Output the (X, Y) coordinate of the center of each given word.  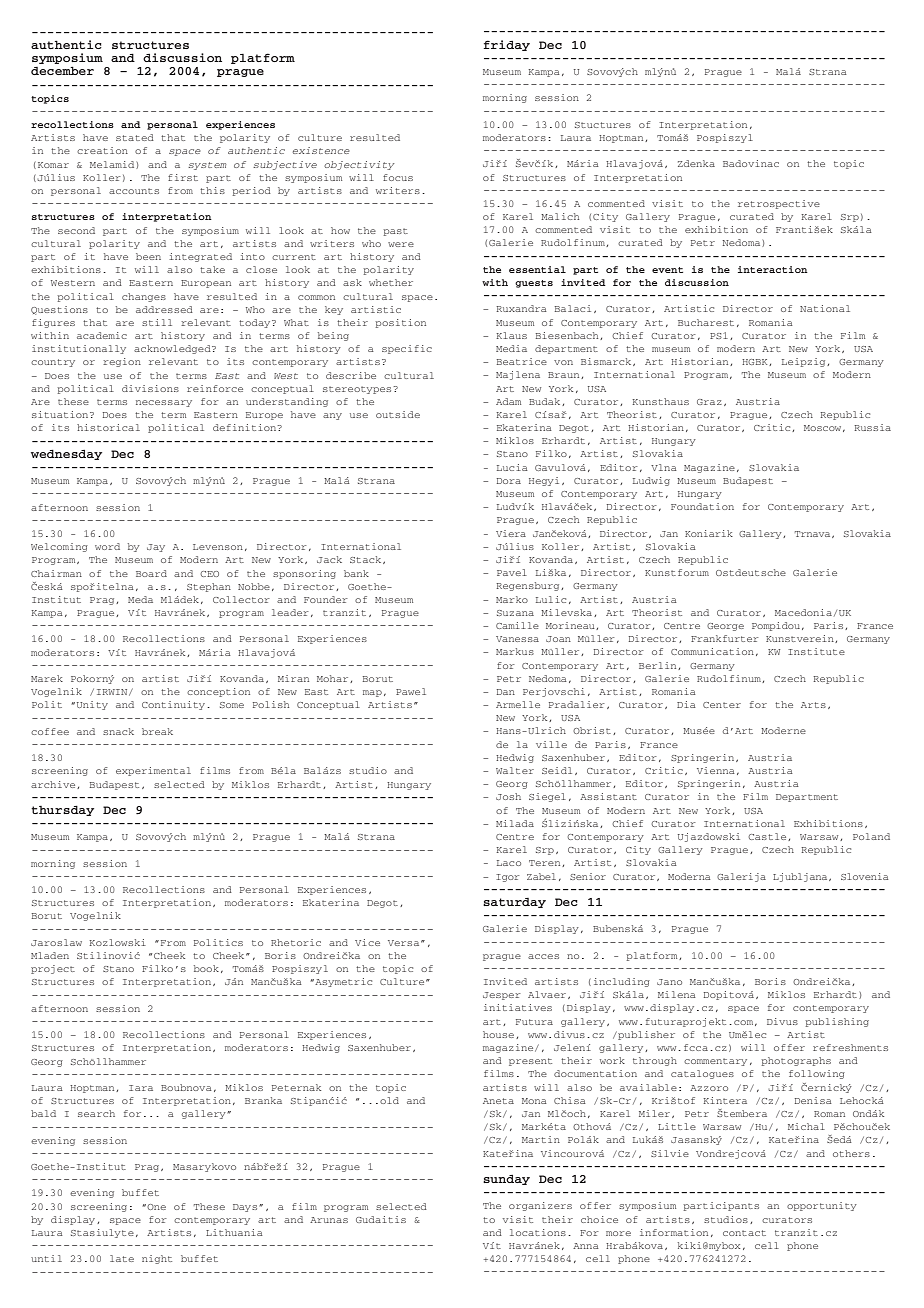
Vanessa (517, 639)
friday (506, 45)
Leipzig (805, 362)
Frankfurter (724, 638)
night (157, 1259)
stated (135, 137)
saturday (514, 903)
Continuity (175, 705)
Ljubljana (801, 877)
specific (407, 349)
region (122, 362)
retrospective (779, 204)
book (206, 968)
